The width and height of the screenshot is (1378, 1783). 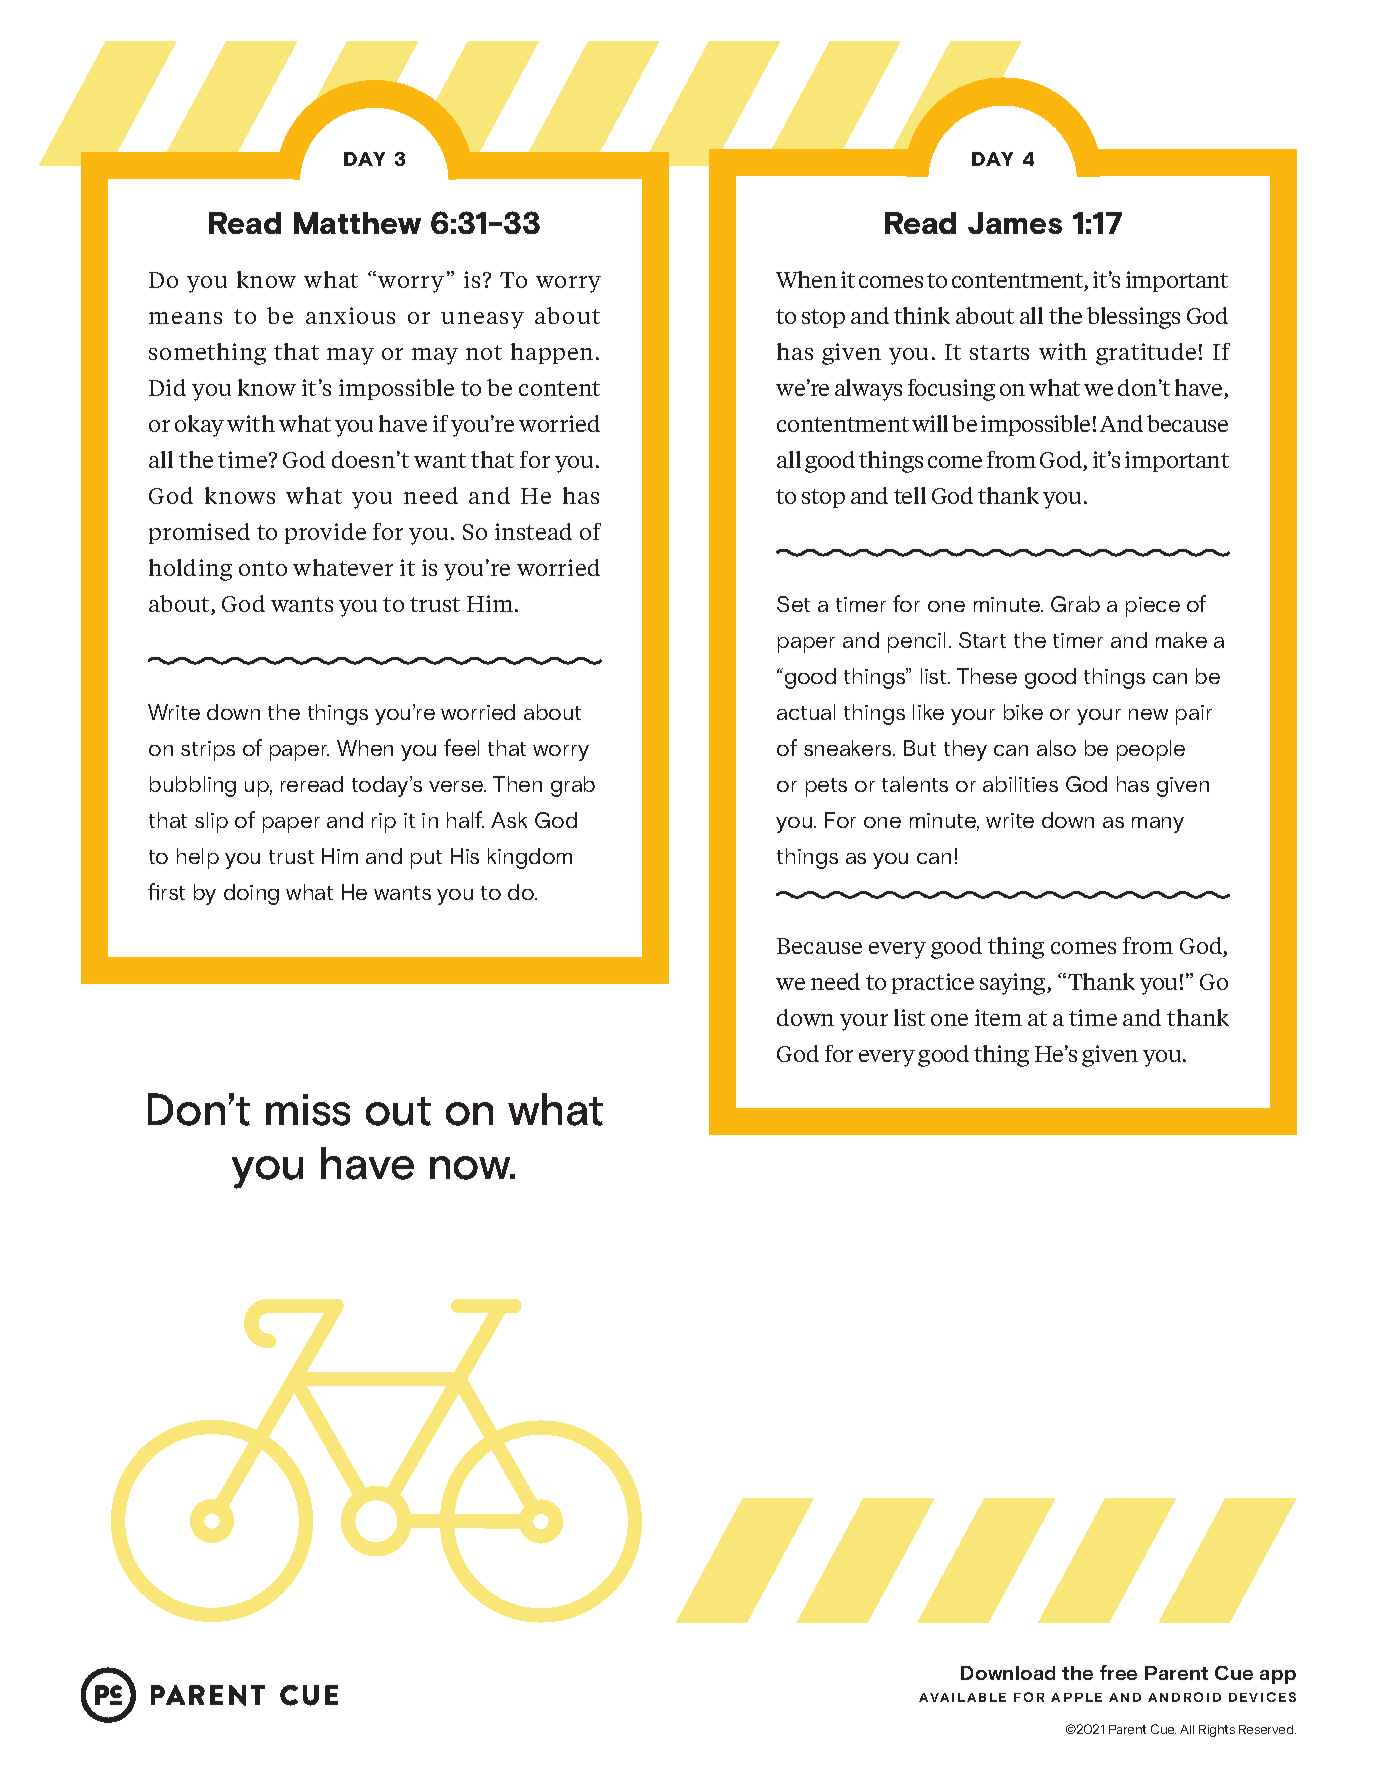 I want to click on practice, so click(x=933, y=983).
